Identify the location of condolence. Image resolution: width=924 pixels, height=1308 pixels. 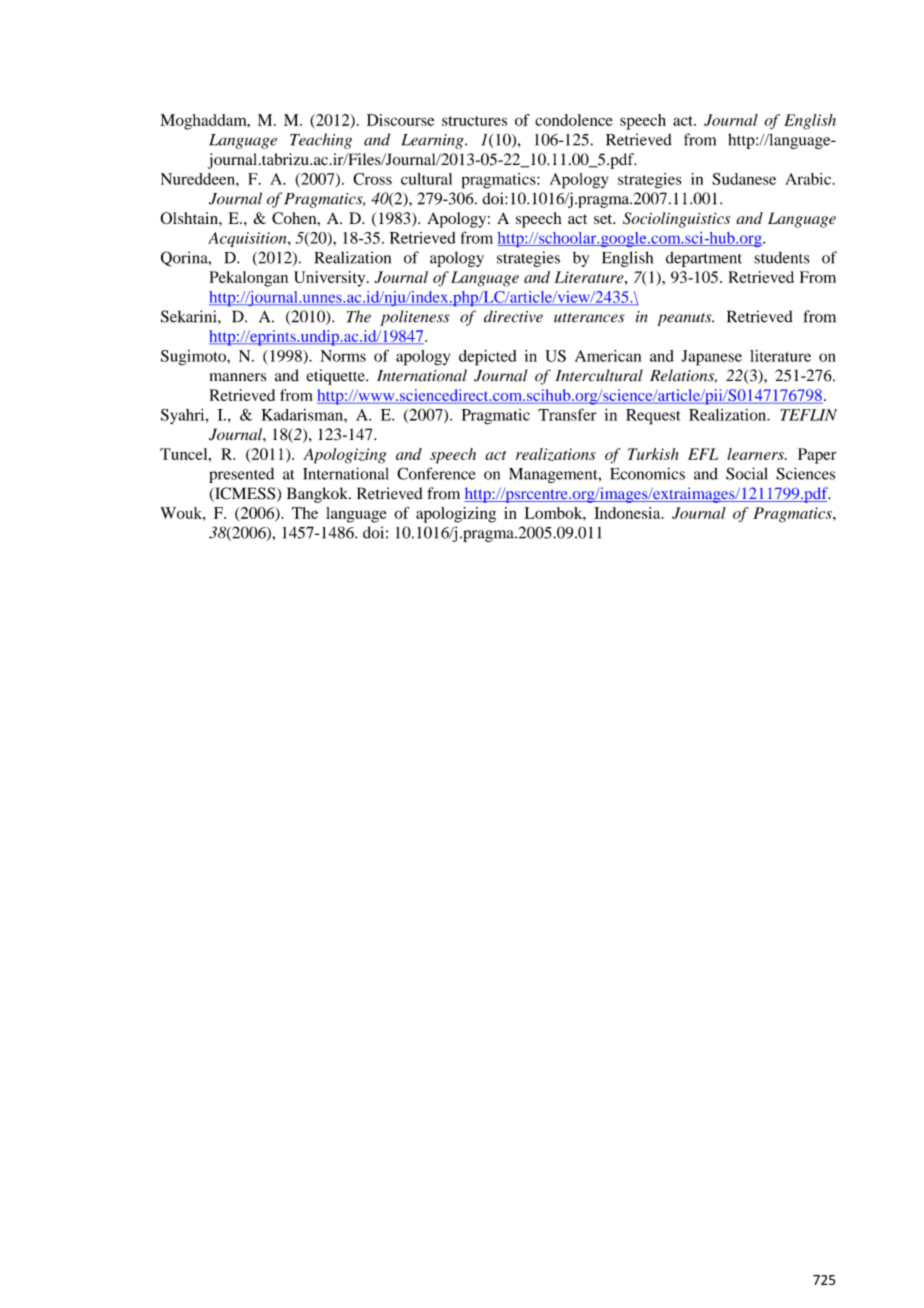
(574, 120).
